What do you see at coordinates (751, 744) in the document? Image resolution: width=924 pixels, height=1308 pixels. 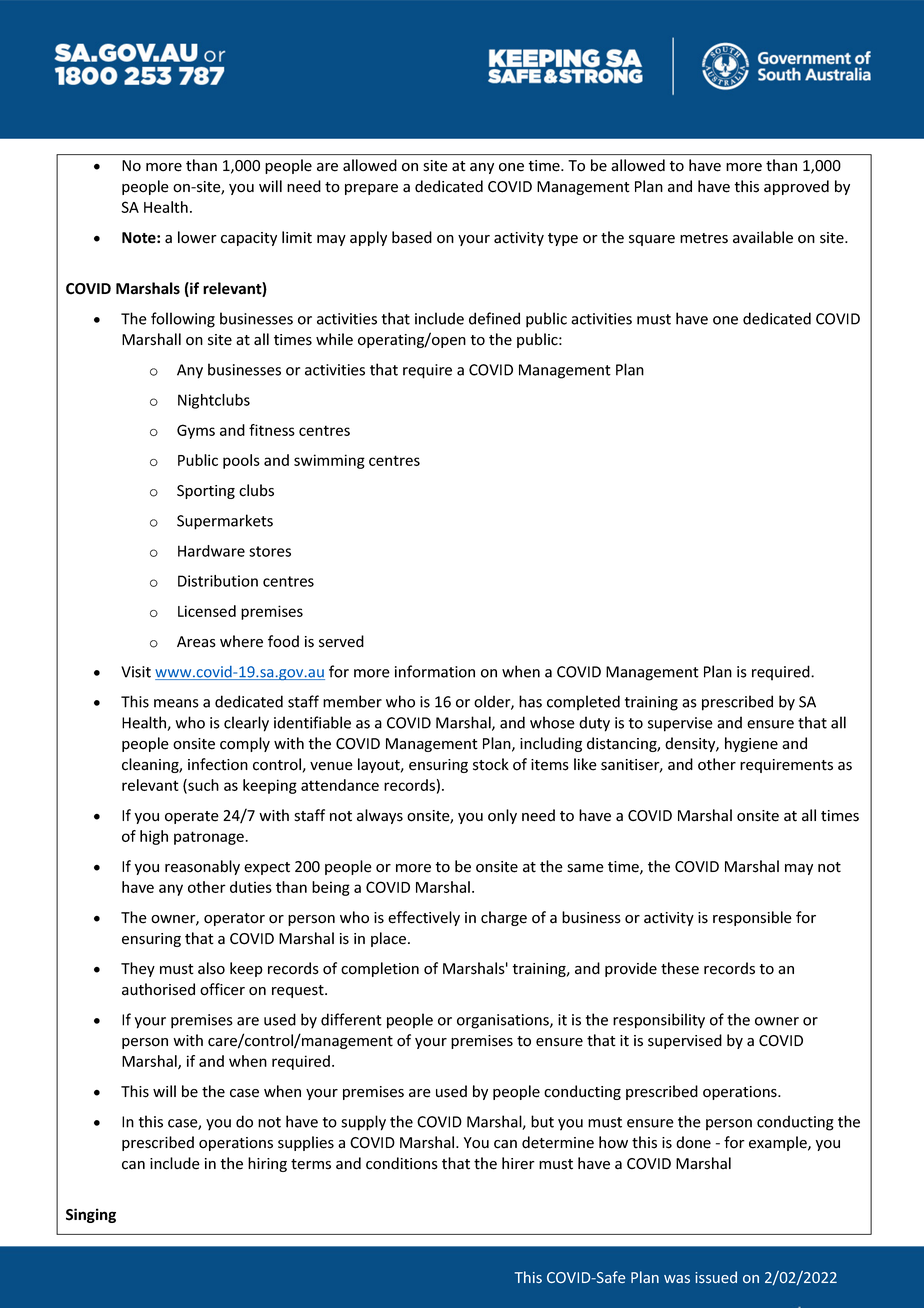 I see `hygiene` at bounding box center [751, 744].
